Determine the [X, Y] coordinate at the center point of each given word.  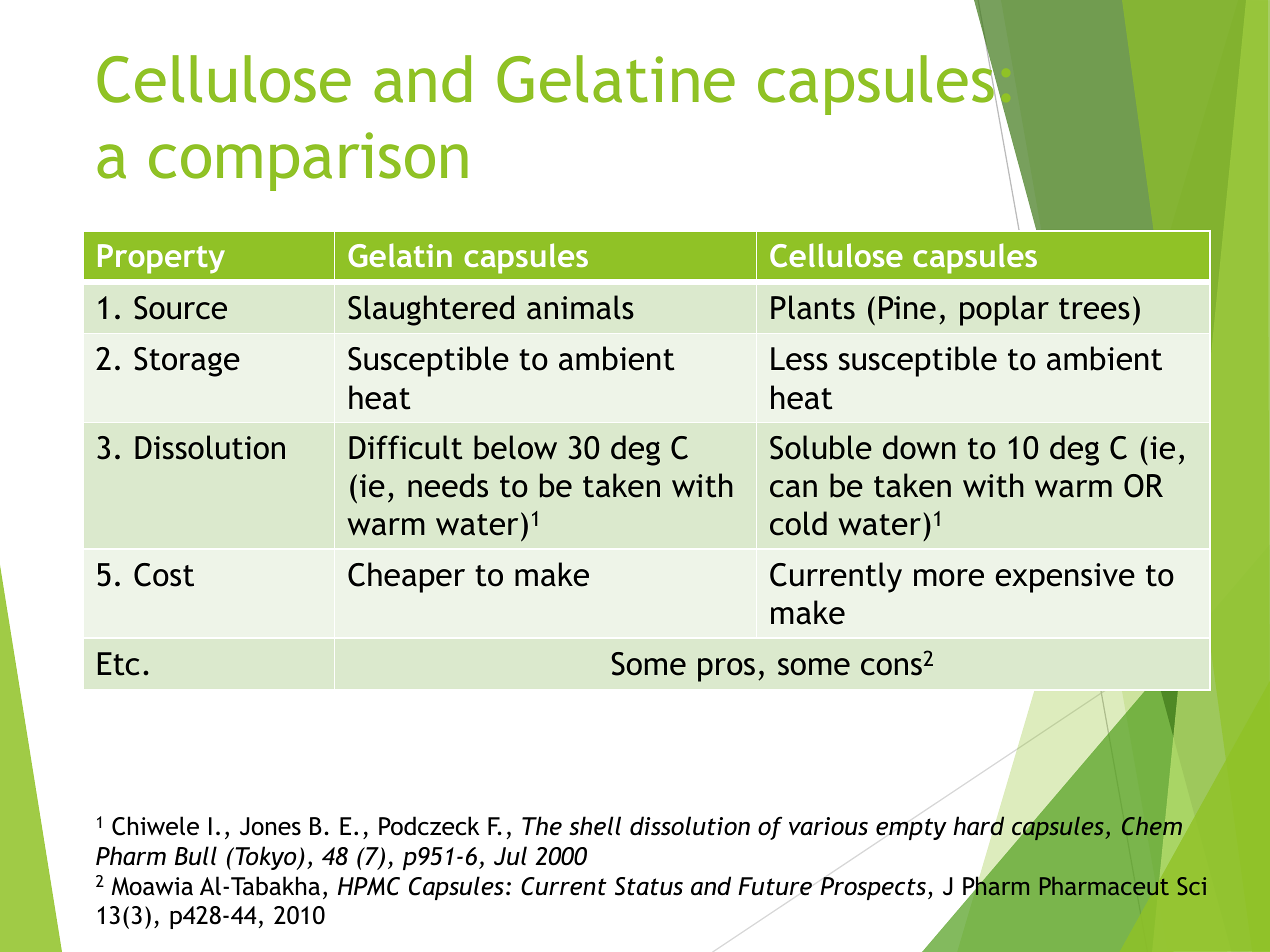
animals [580, 307]
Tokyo [266, 858]
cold [798, 523]
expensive [1065, 578]
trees [1094, 309]
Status [649, 886]
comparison [308, 161]
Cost [164, 575]
